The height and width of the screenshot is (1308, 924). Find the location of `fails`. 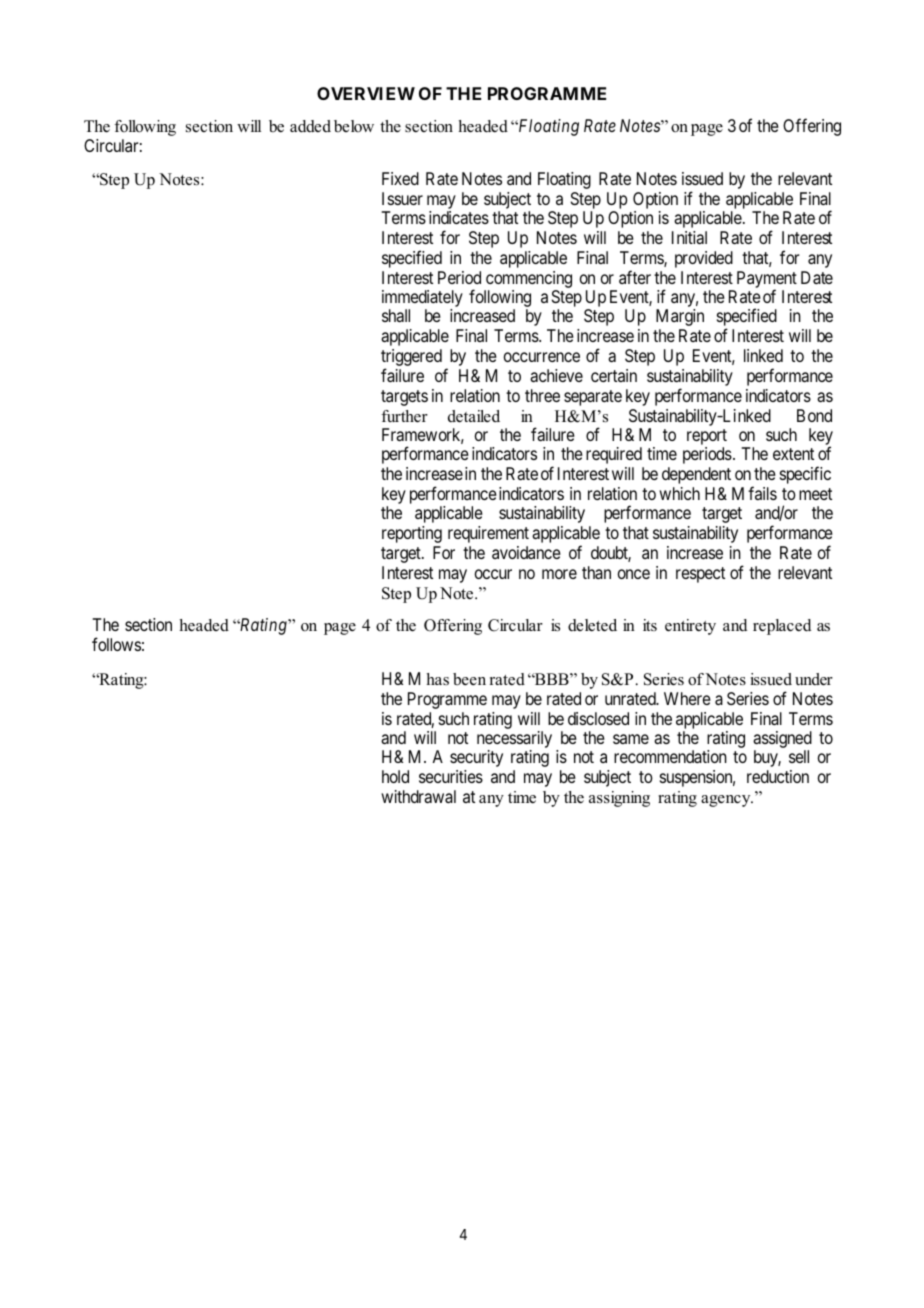

fails is located at coordinates (762, 493).
